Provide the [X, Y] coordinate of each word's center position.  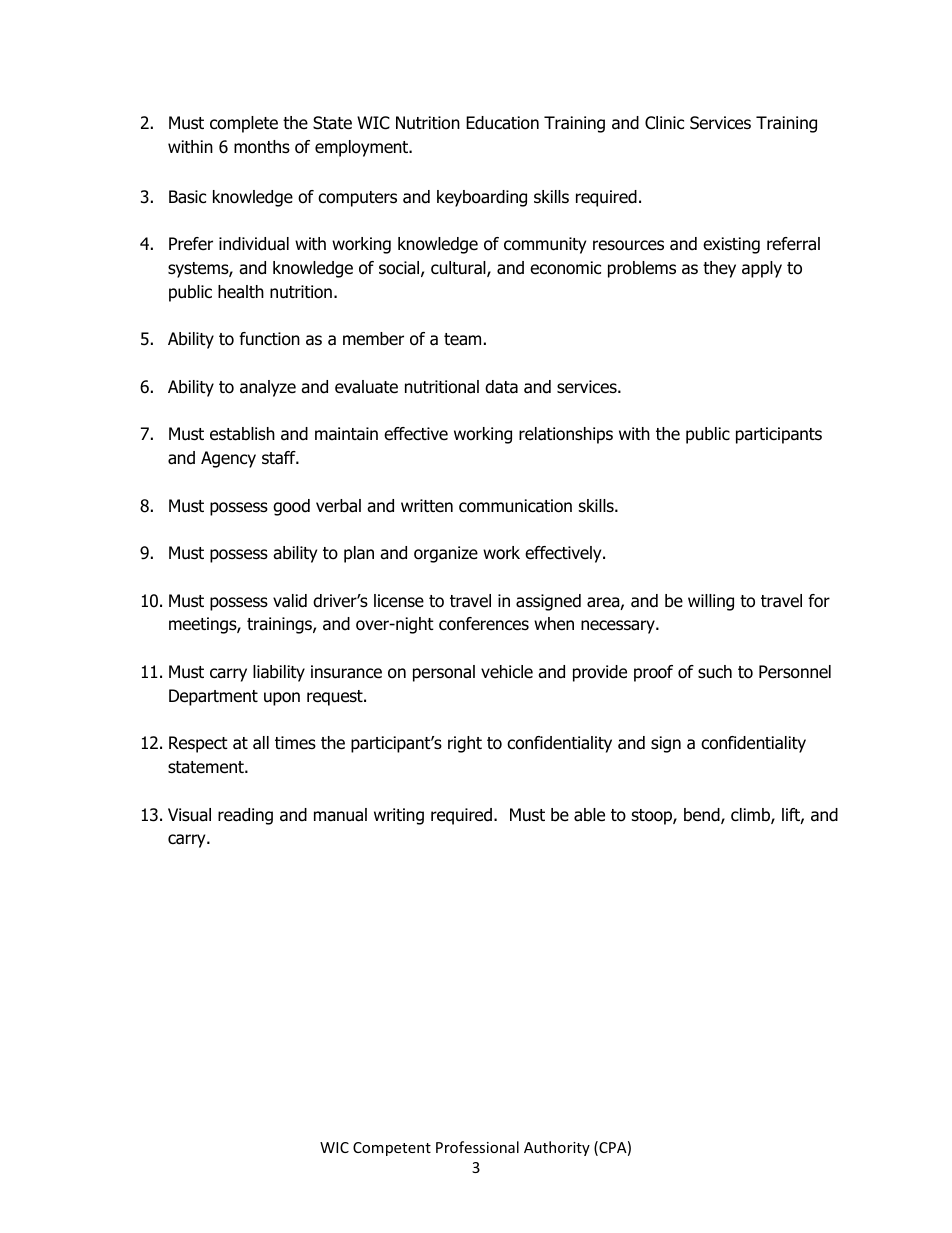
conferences [484, 624]
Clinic [664, 123]
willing [711, 602]
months [262, 147]
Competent [392, 1149]
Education [502, 123]
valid [290, 601]
